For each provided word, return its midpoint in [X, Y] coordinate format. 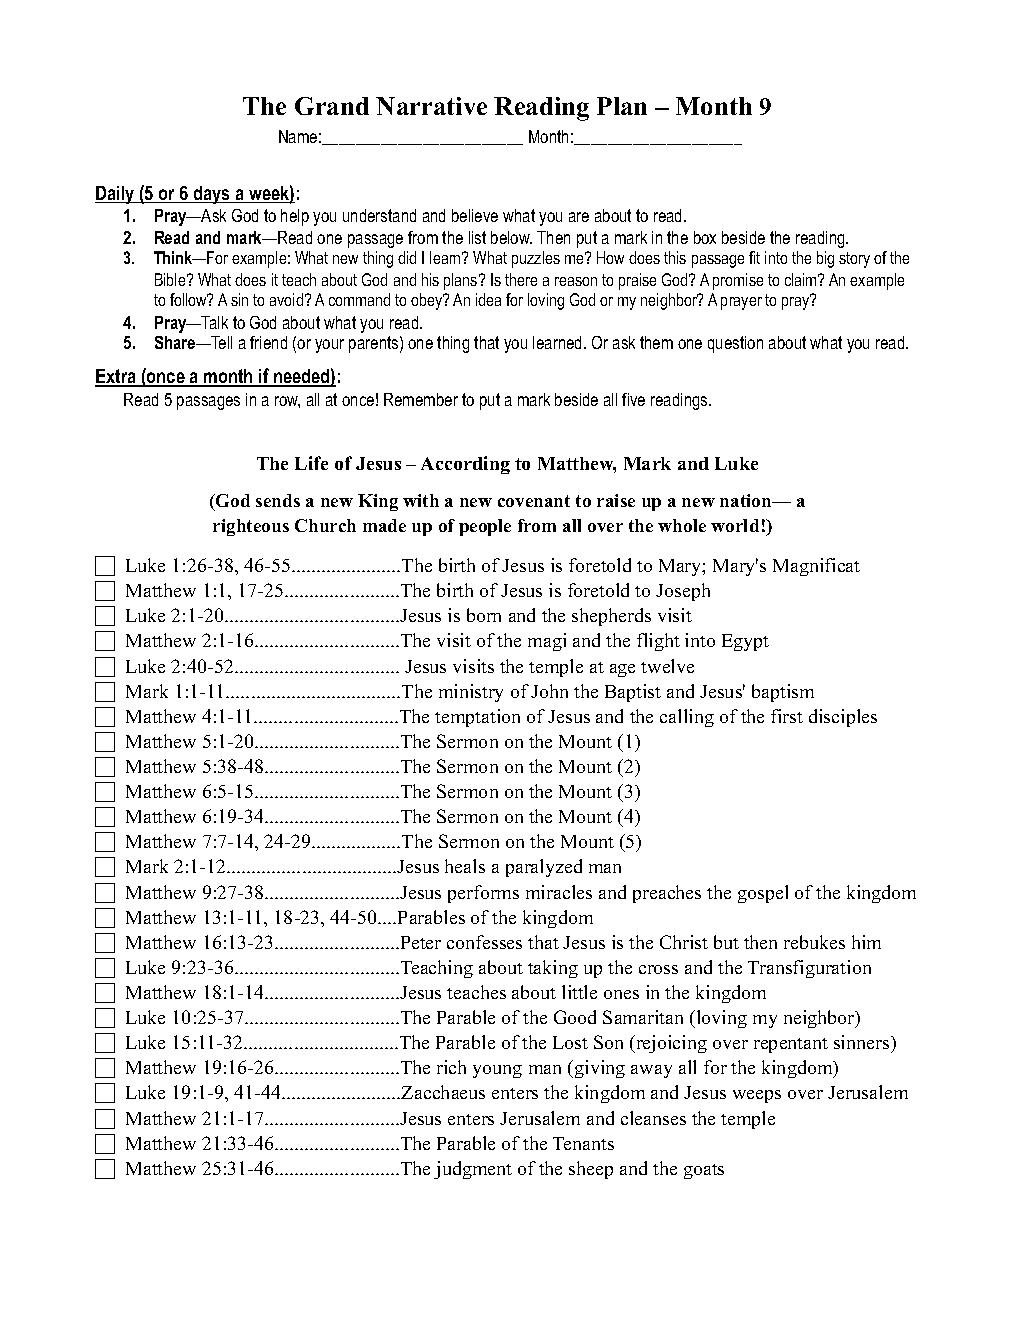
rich [451, 1067]
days [212, 195]
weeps [757, 1096]
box [705, 237]
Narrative [431, 106]
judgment [473, 1170]
